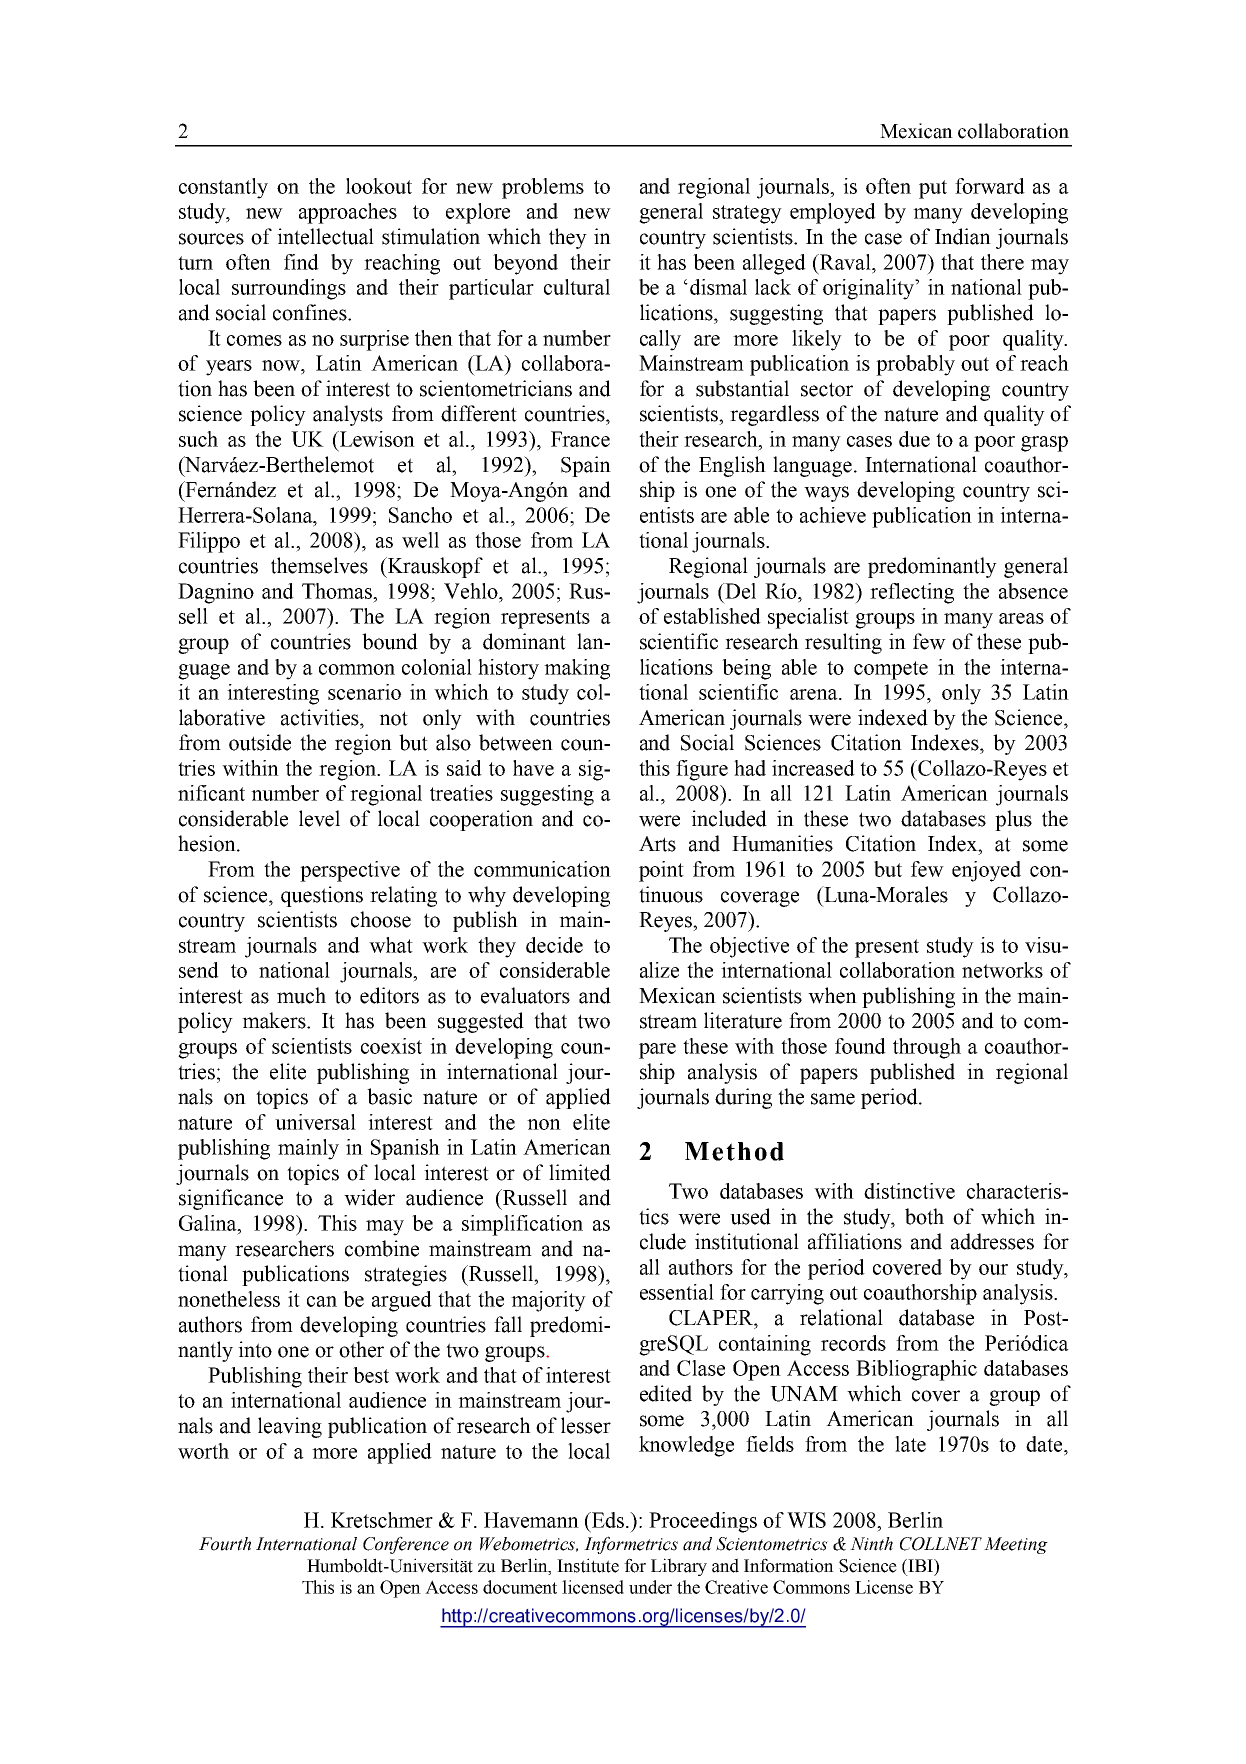 Image resolution: width=1246 pixels, height=1764 pixels. I want to click on themselves, so click(319, 565).
